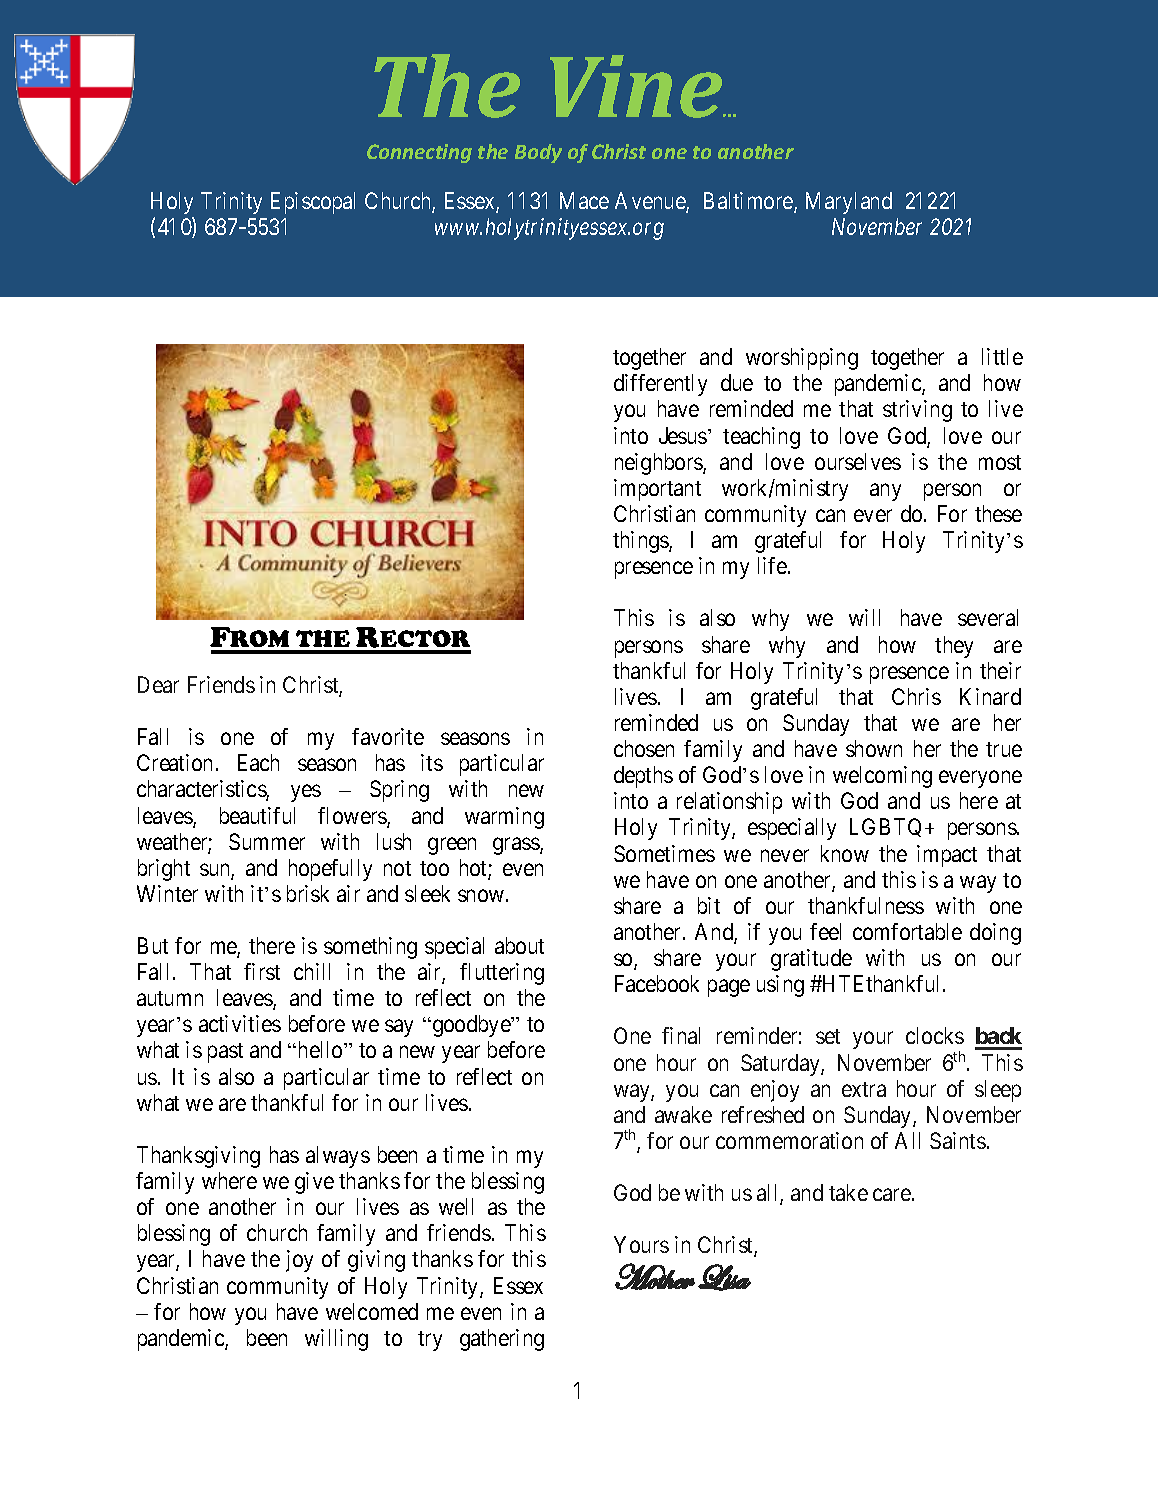  Describe the element at coordinates (659, 464) in the screenshot. I see `neighbors` at that location.
